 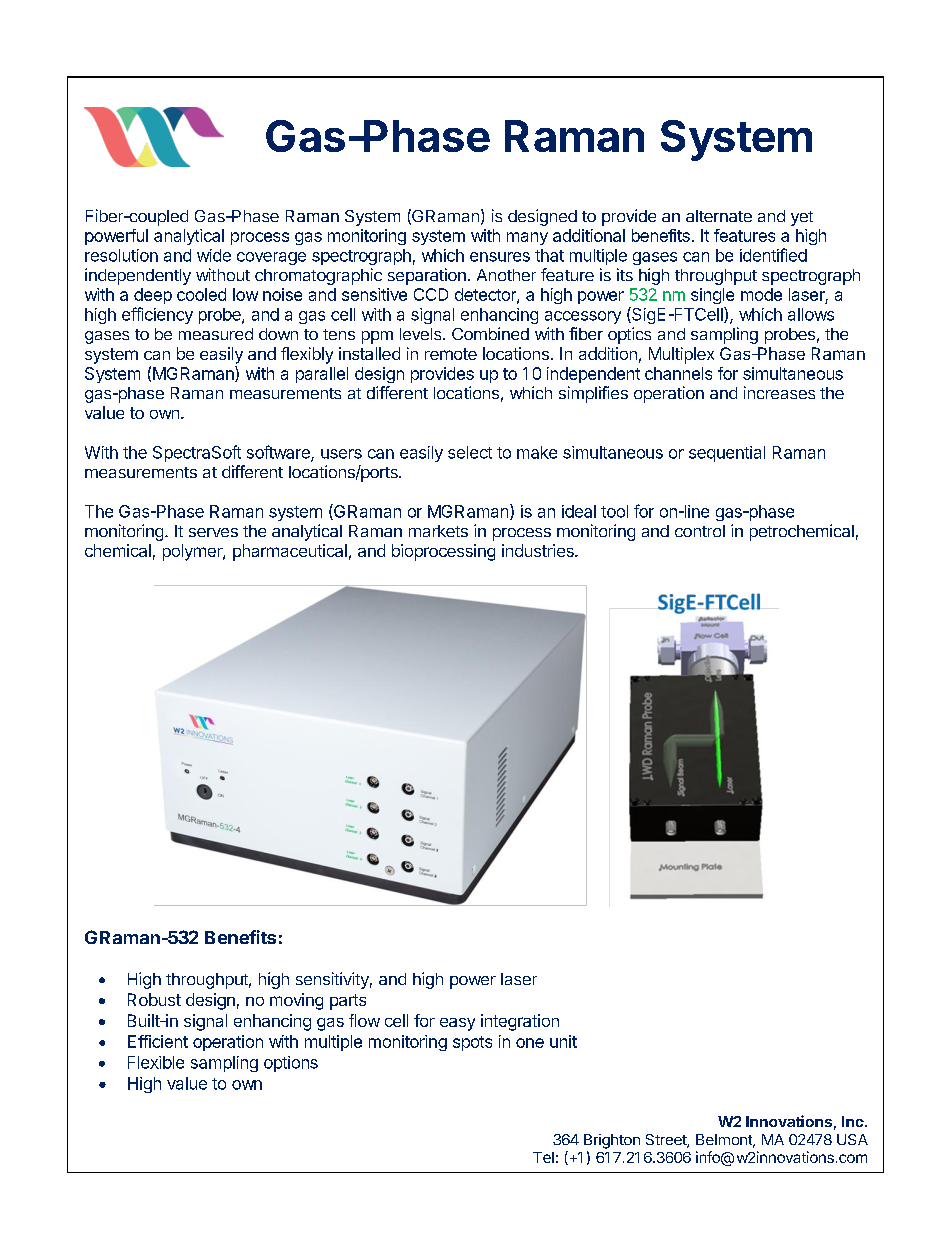 I want to click on pharmaceutical, so click(x=290, y=552).
